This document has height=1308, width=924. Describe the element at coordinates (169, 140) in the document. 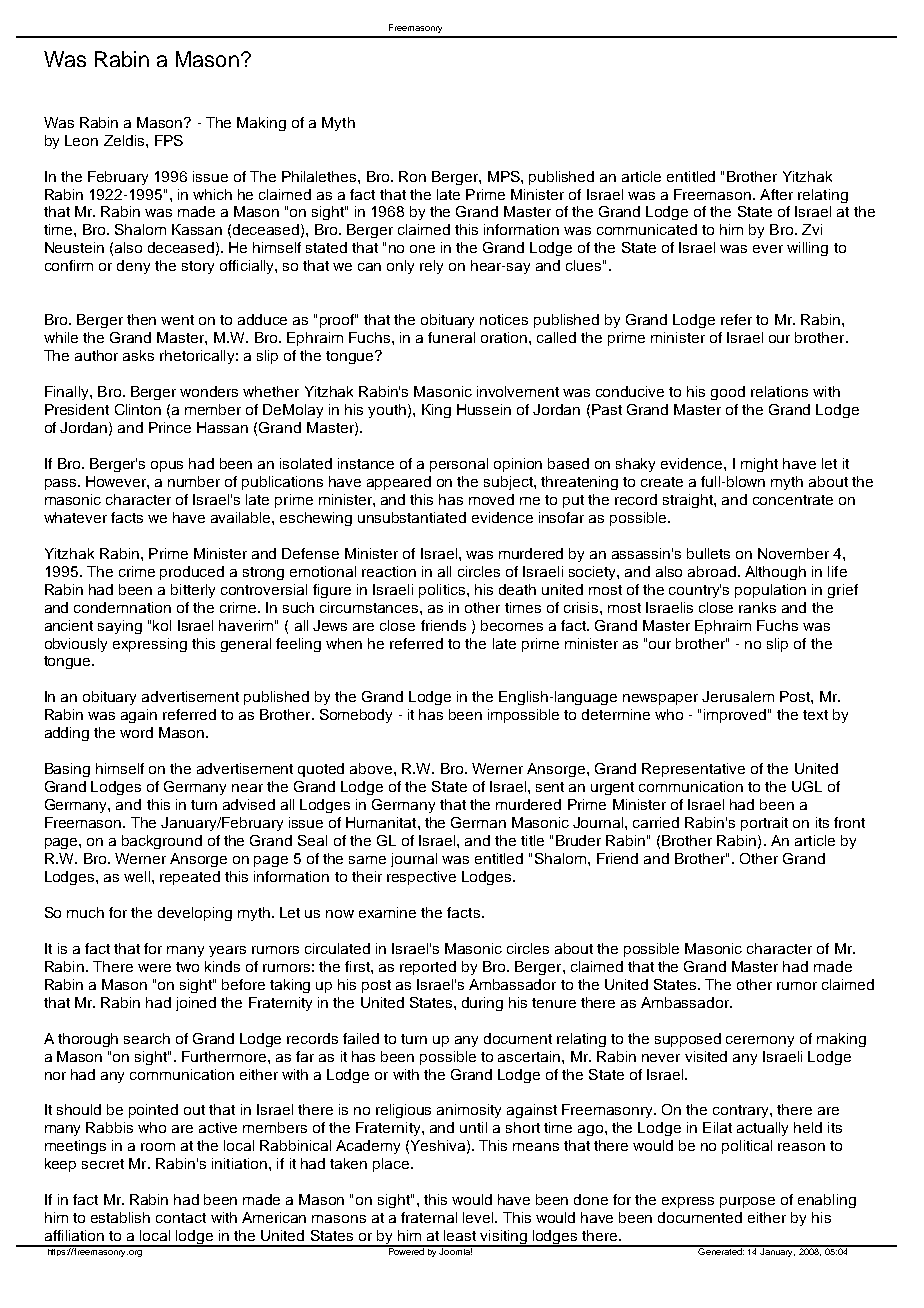

I see `FPS` at that location.
